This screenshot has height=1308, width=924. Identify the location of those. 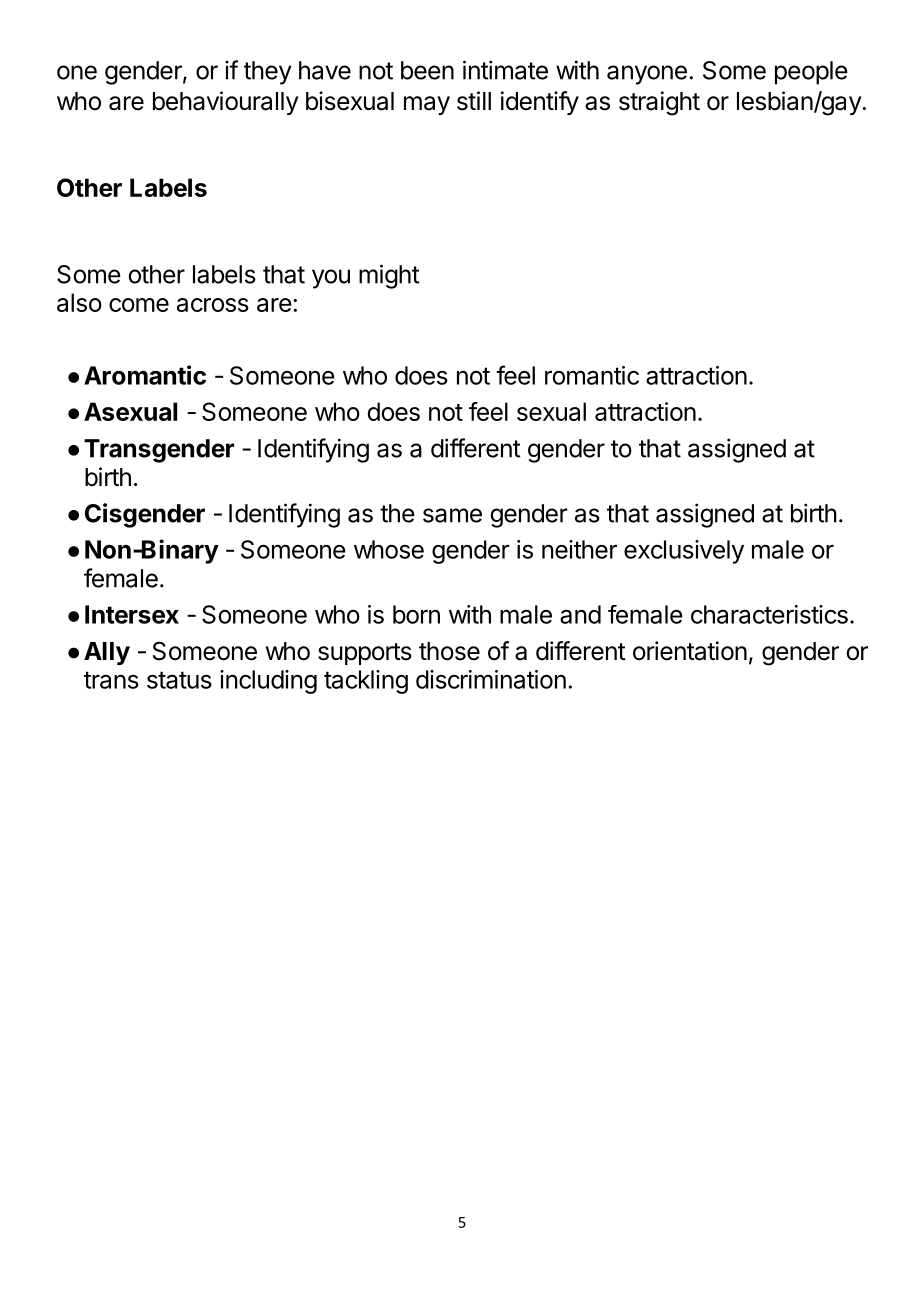
(449, 651).
